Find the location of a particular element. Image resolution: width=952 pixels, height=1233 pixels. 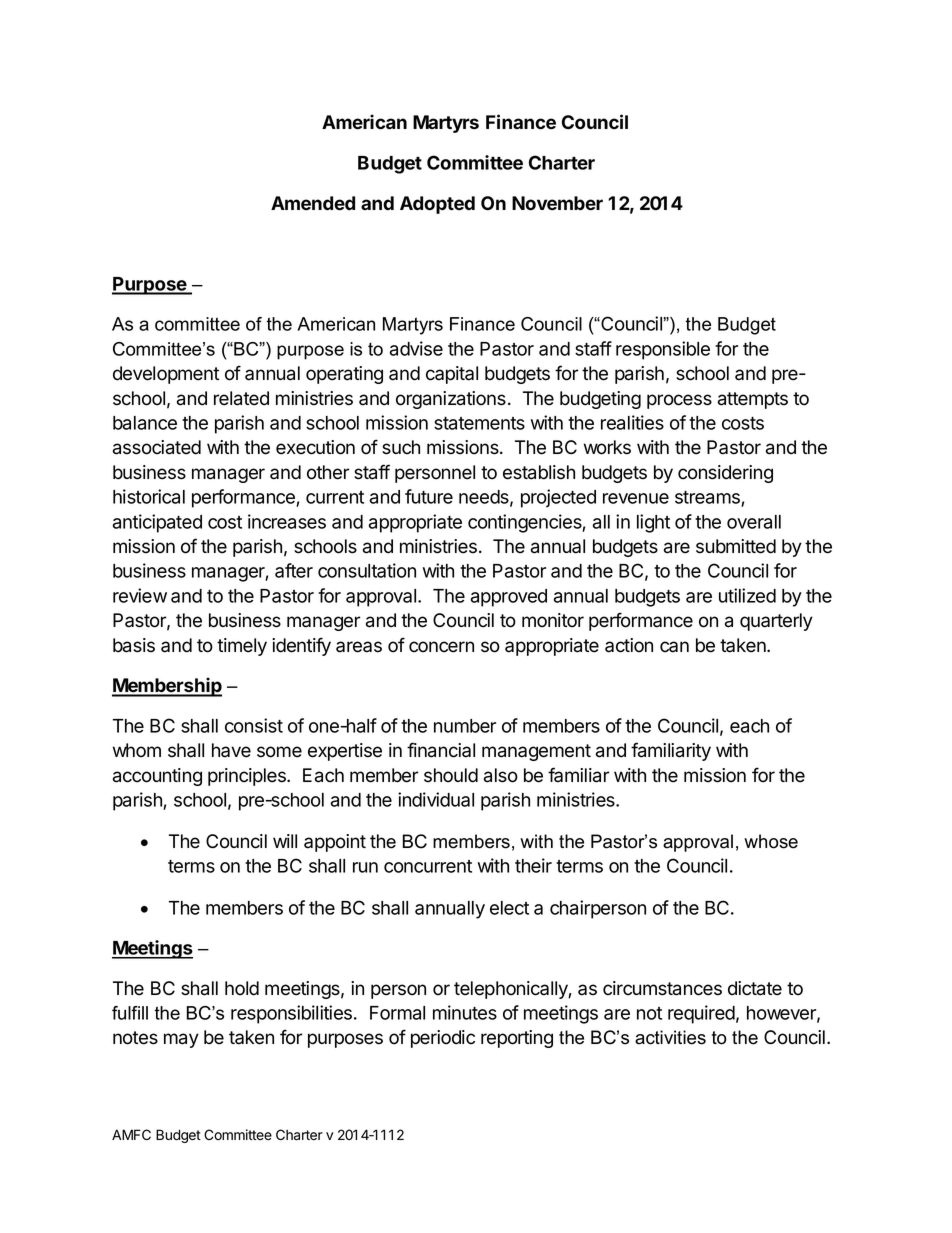

concern is located at coordinates (441, 647).
